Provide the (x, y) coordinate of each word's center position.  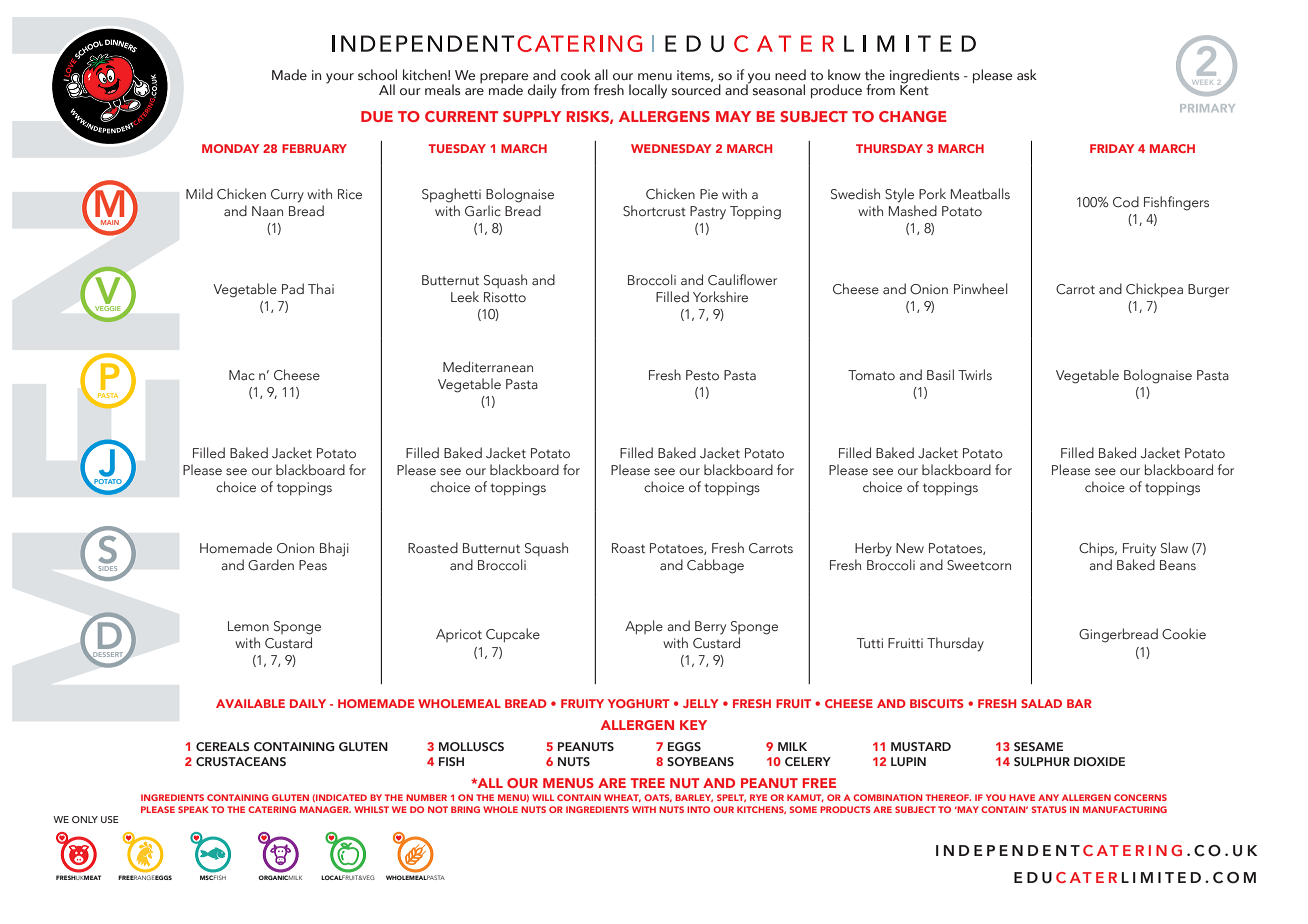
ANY (1048, 797)
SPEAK (193, 809)
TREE (647, 783)
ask (1027, 75)
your (340, 78)
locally (648, 91)
